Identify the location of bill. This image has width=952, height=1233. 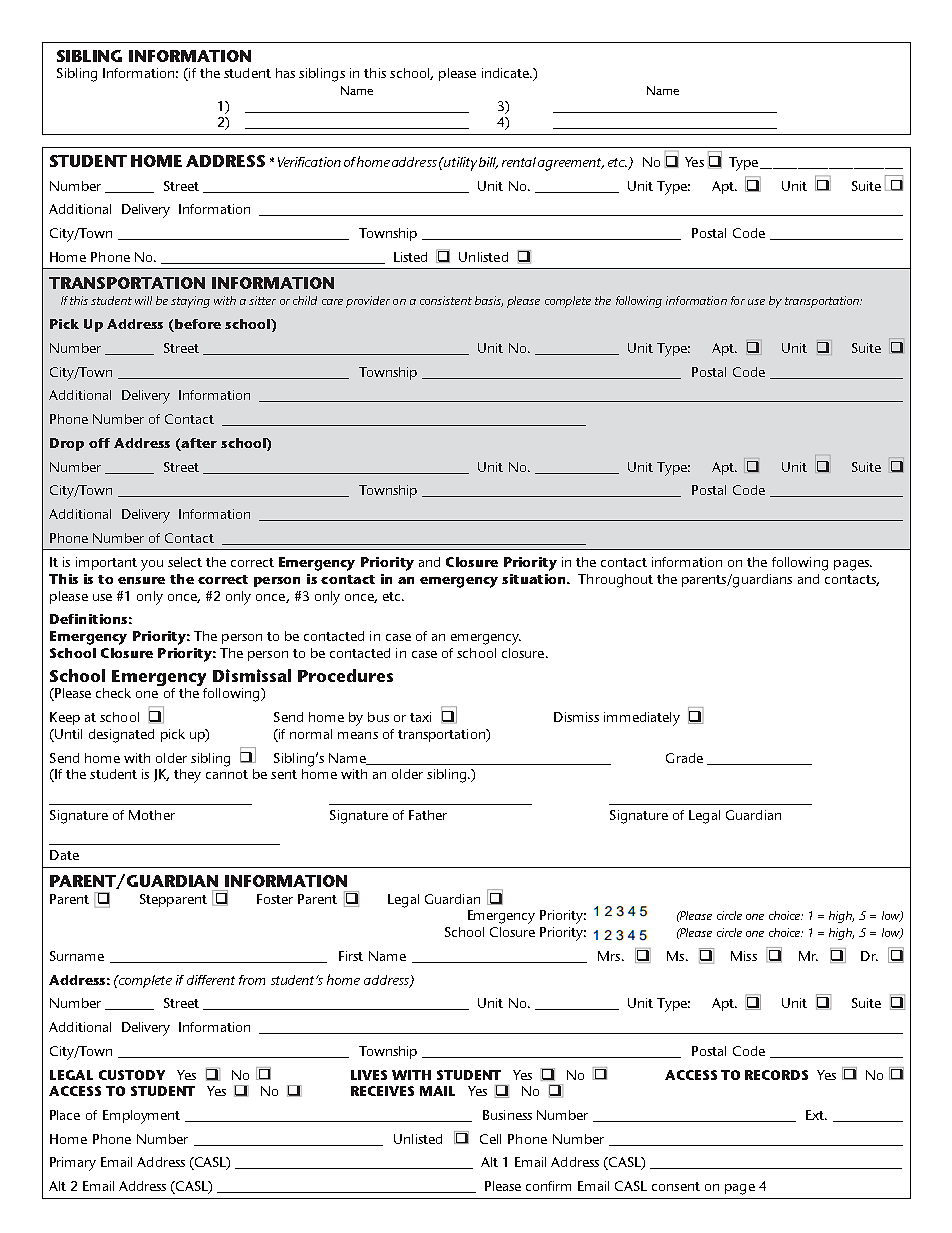
(488, 163).
